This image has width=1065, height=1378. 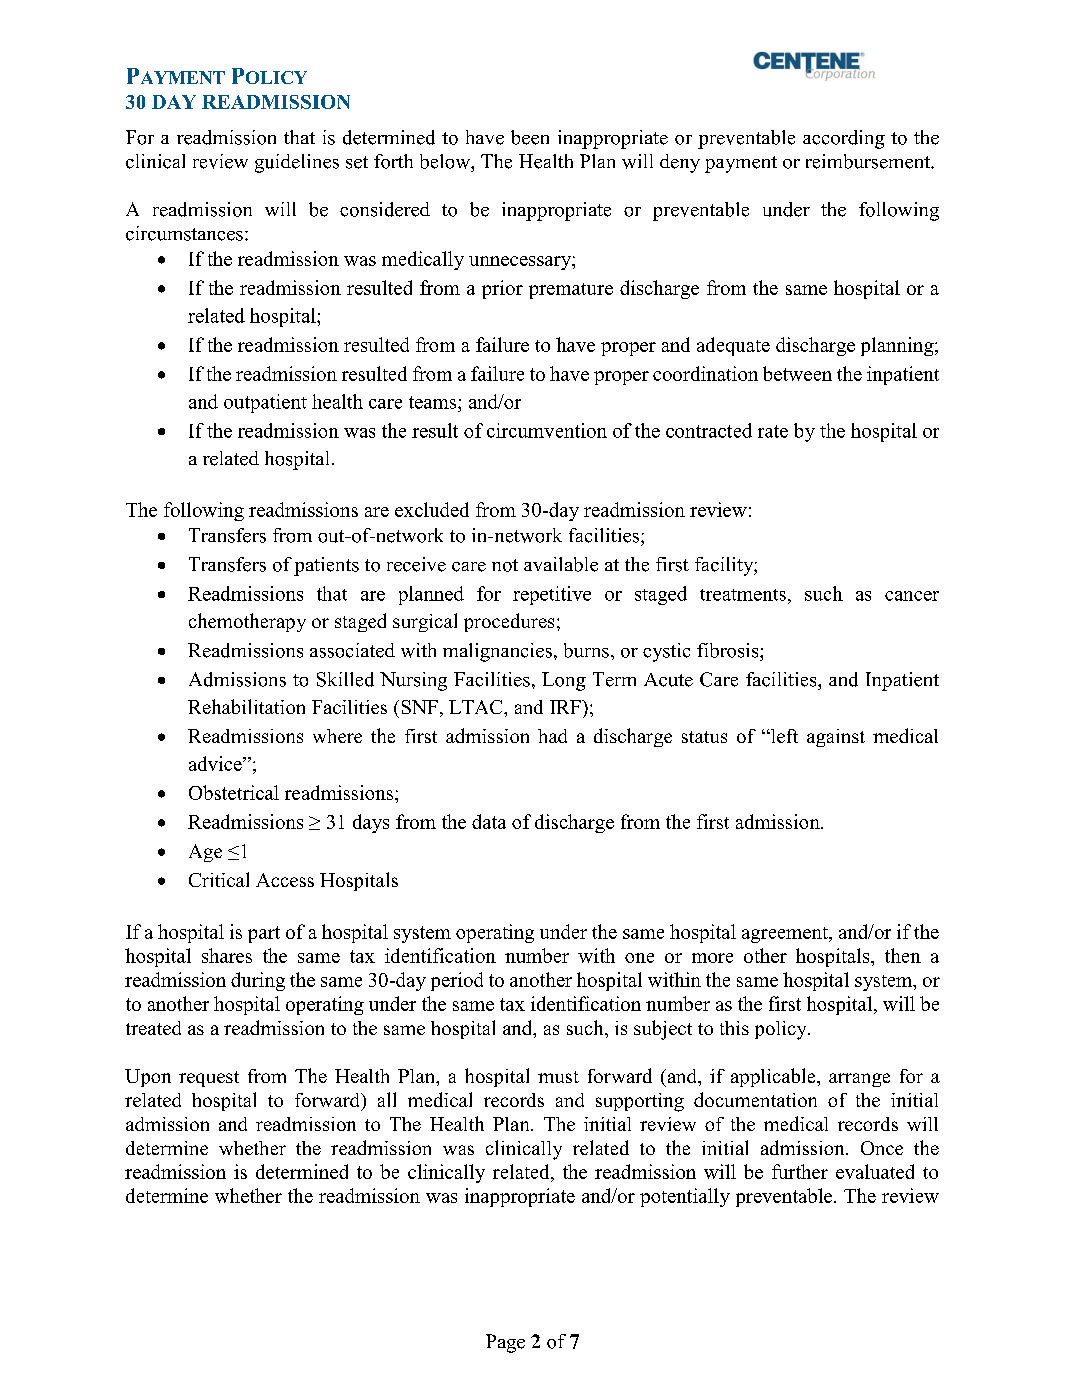 What do you see at coordinates (505, 1343) in the image?
I see `Page` at bounding box center [505, 1343].
